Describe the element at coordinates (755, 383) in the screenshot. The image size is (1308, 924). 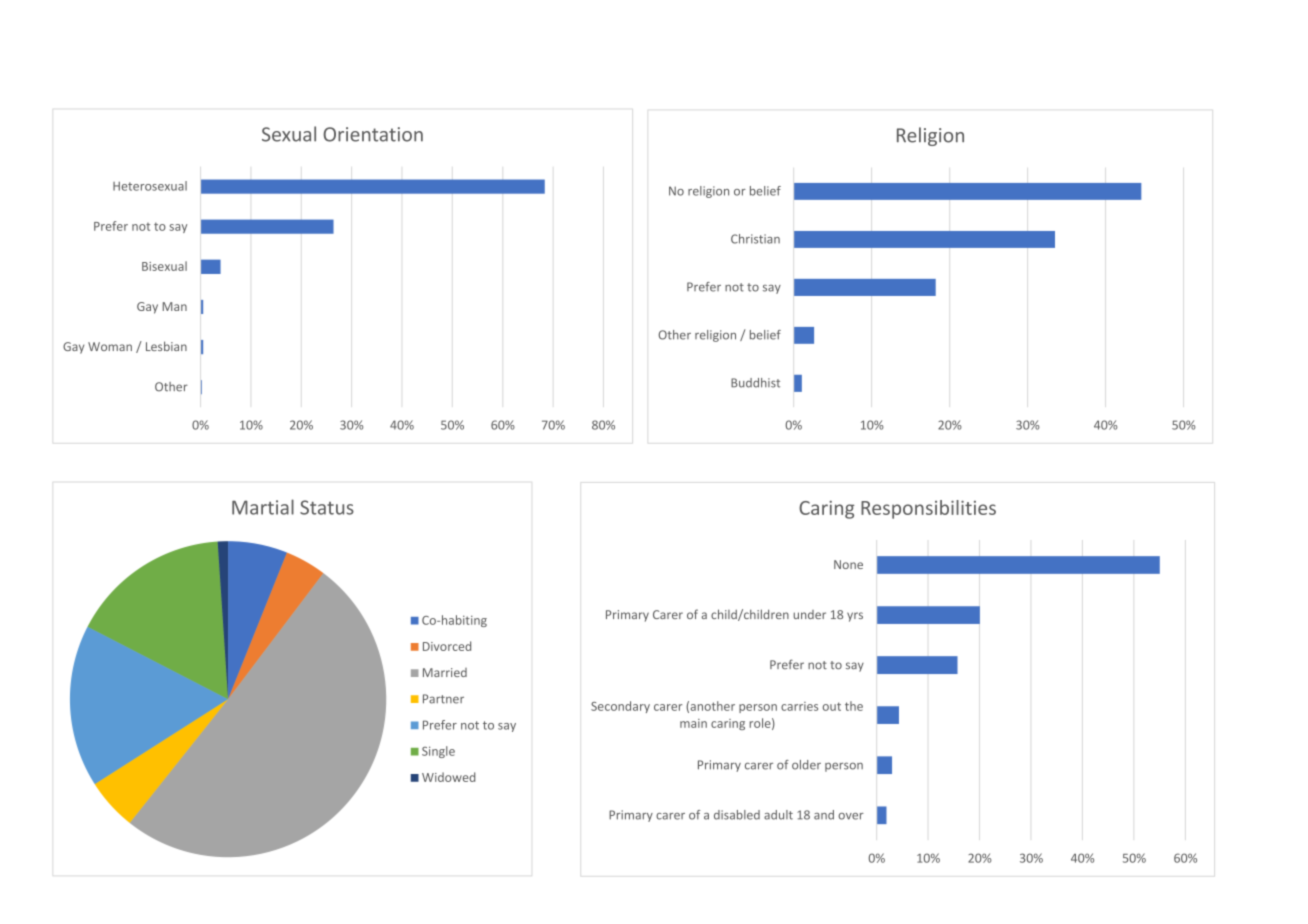
I see `Buddhist` at that location.
